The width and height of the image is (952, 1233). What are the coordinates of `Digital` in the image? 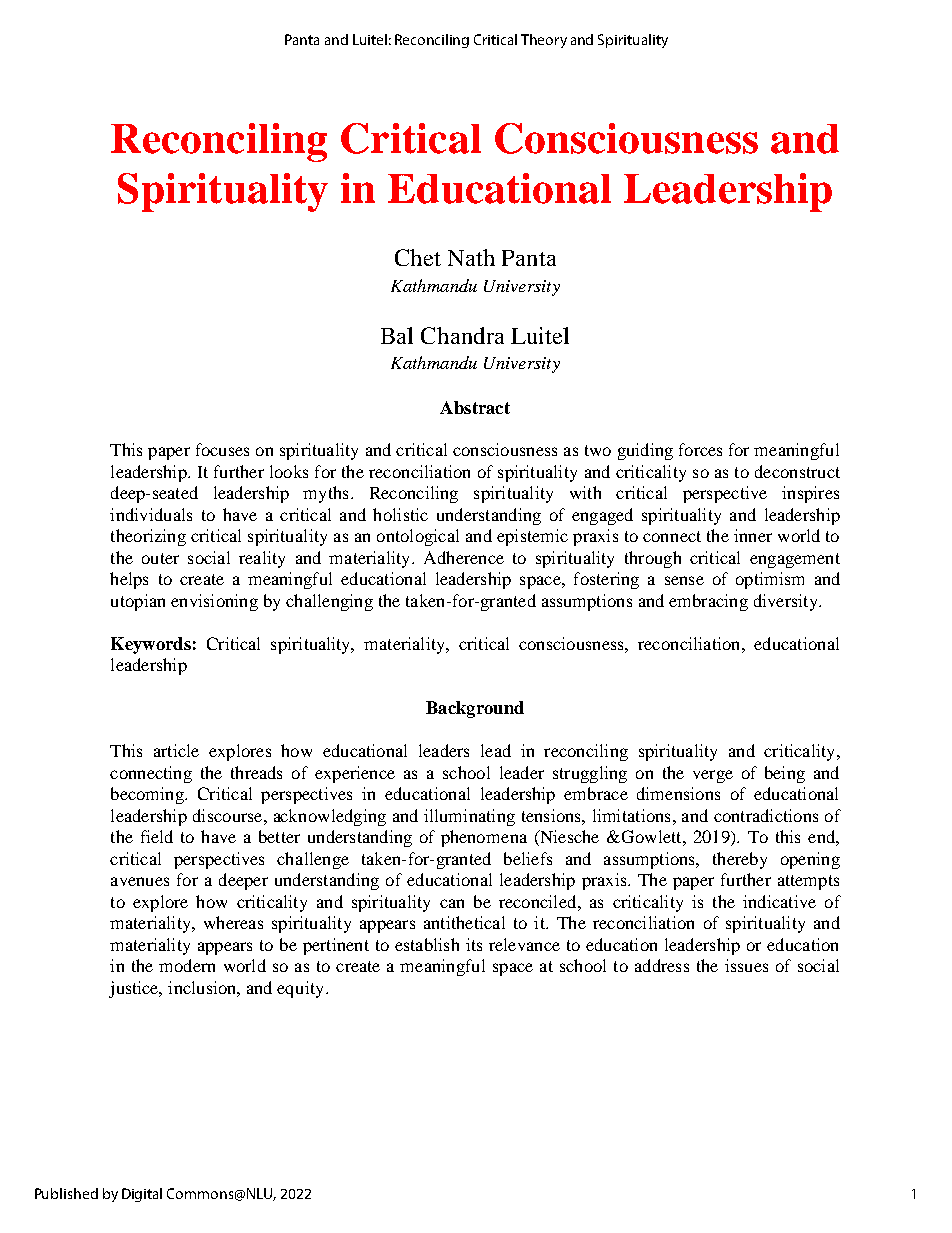 It's located at (142, 1195).
